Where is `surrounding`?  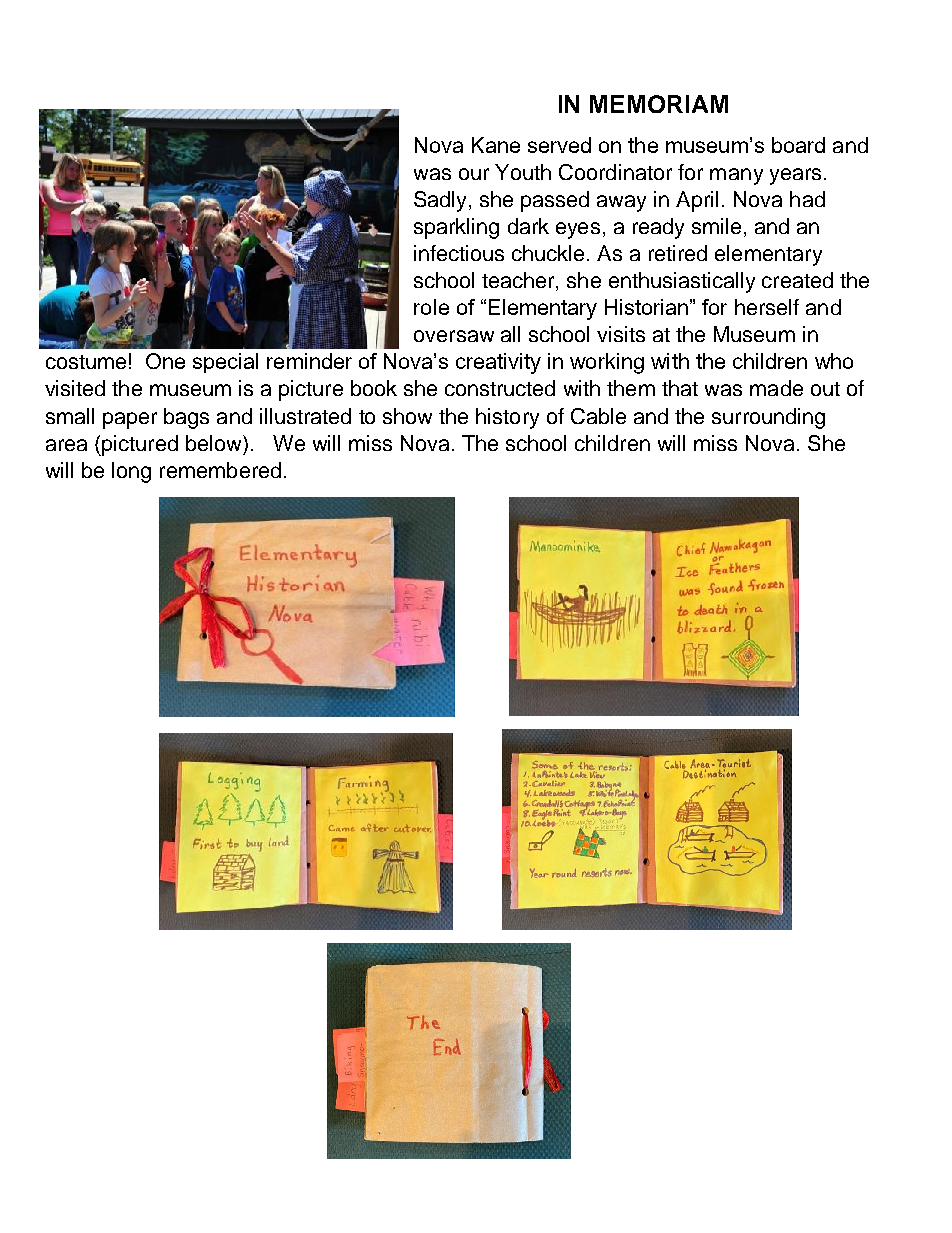
surrounding is located at coordinates (768, 418).
